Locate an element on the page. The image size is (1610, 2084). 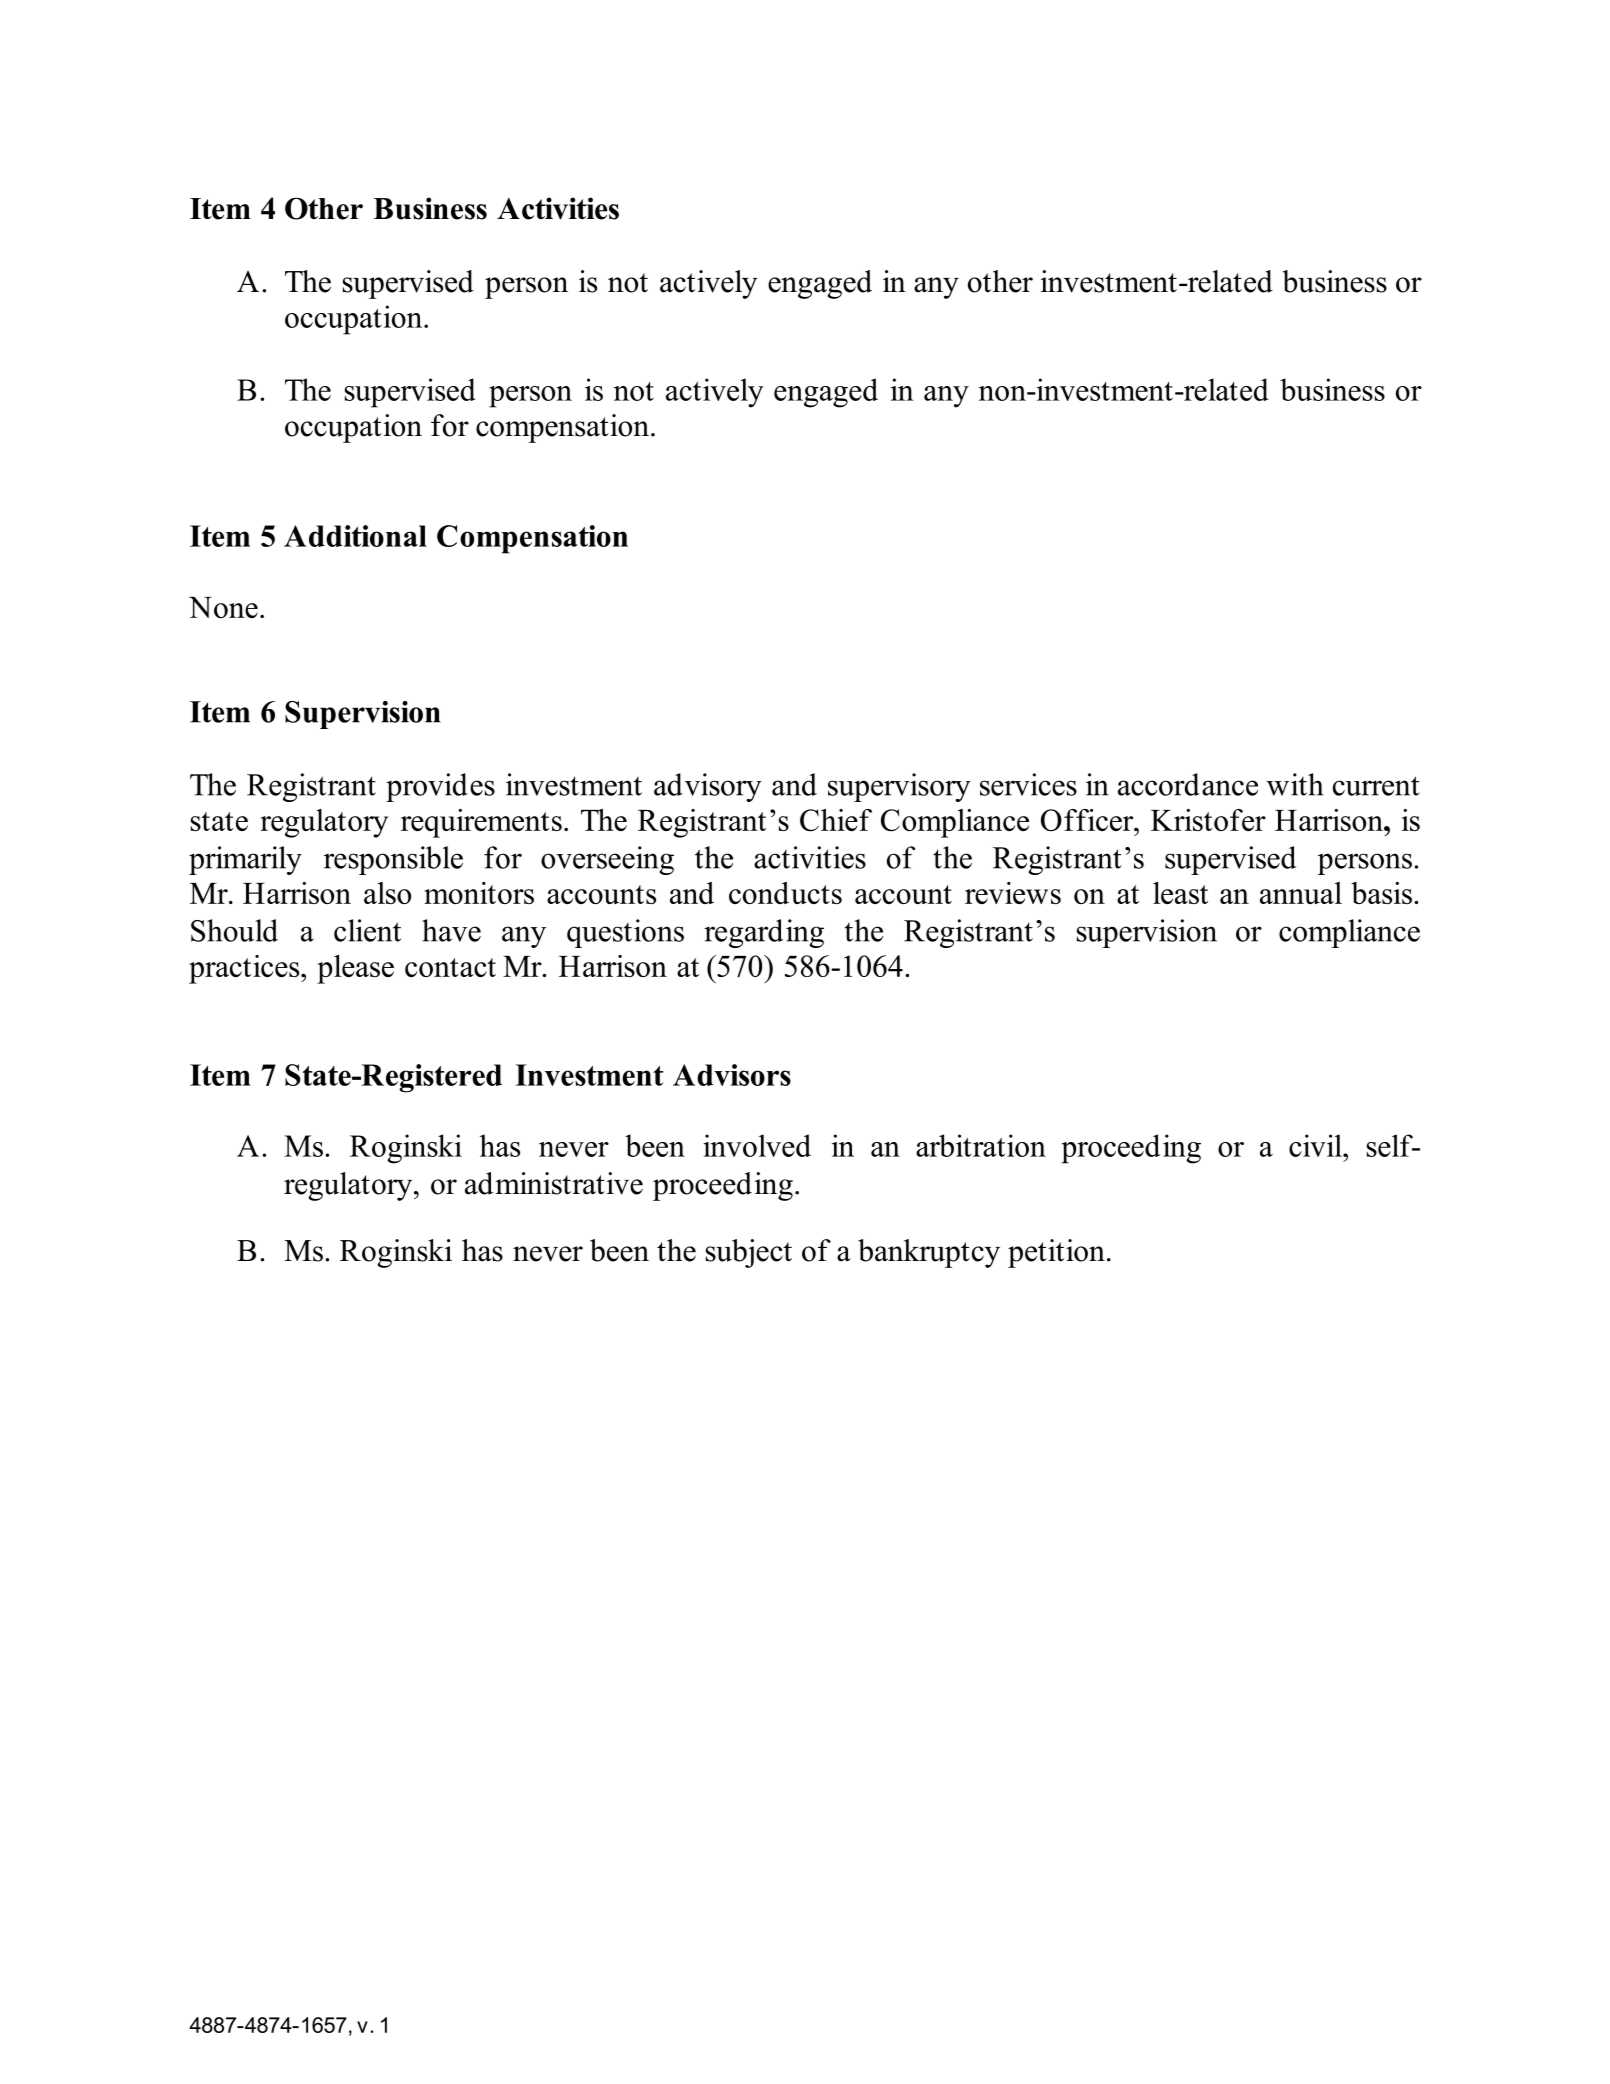
Additional is located at coordinates (355, 536).
